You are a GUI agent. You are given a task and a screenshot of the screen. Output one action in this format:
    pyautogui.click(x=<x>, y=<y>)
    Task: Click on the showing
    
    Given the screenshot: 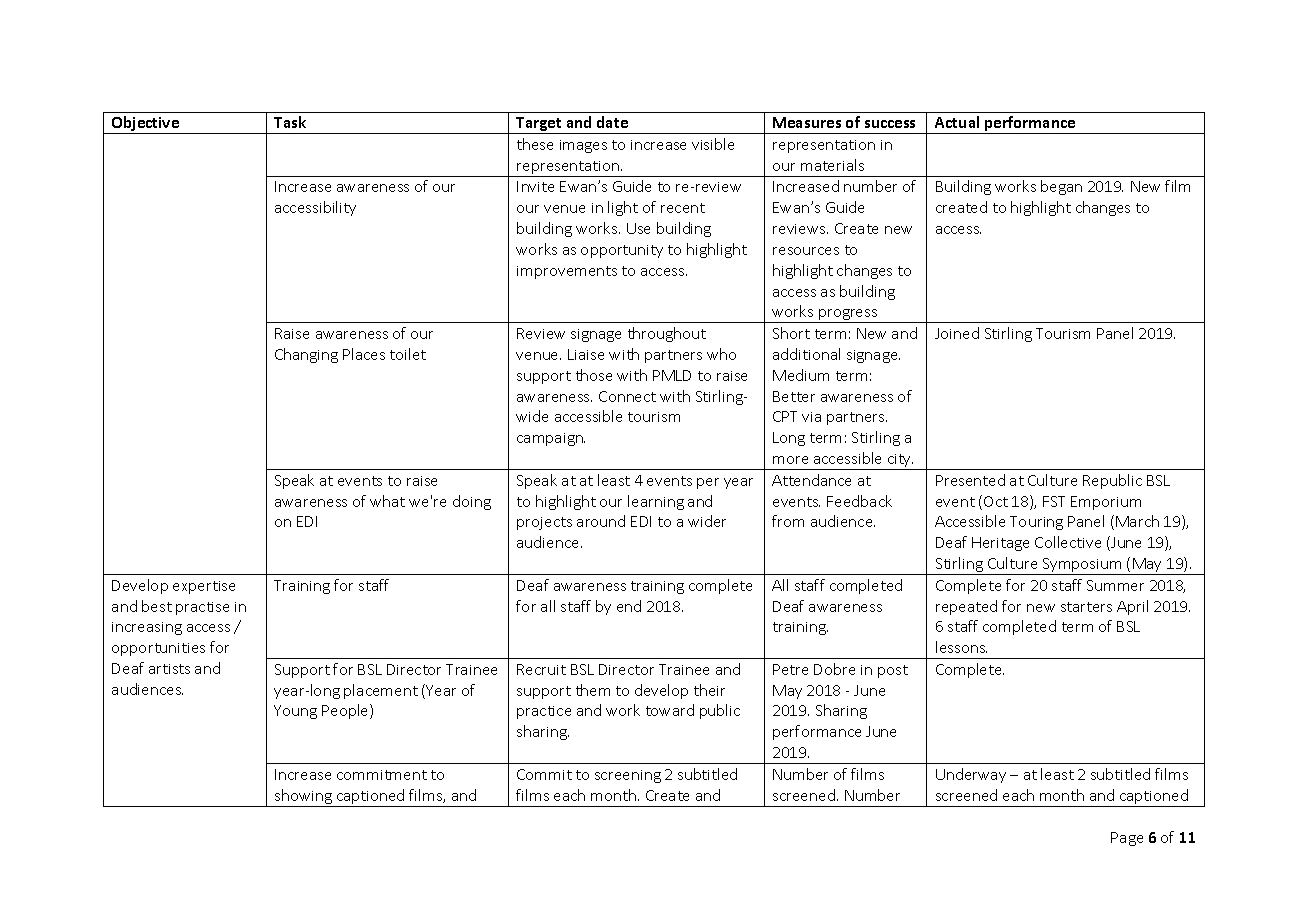 What is the action you would take?
    pyautogui.click(x=303, y=798)
